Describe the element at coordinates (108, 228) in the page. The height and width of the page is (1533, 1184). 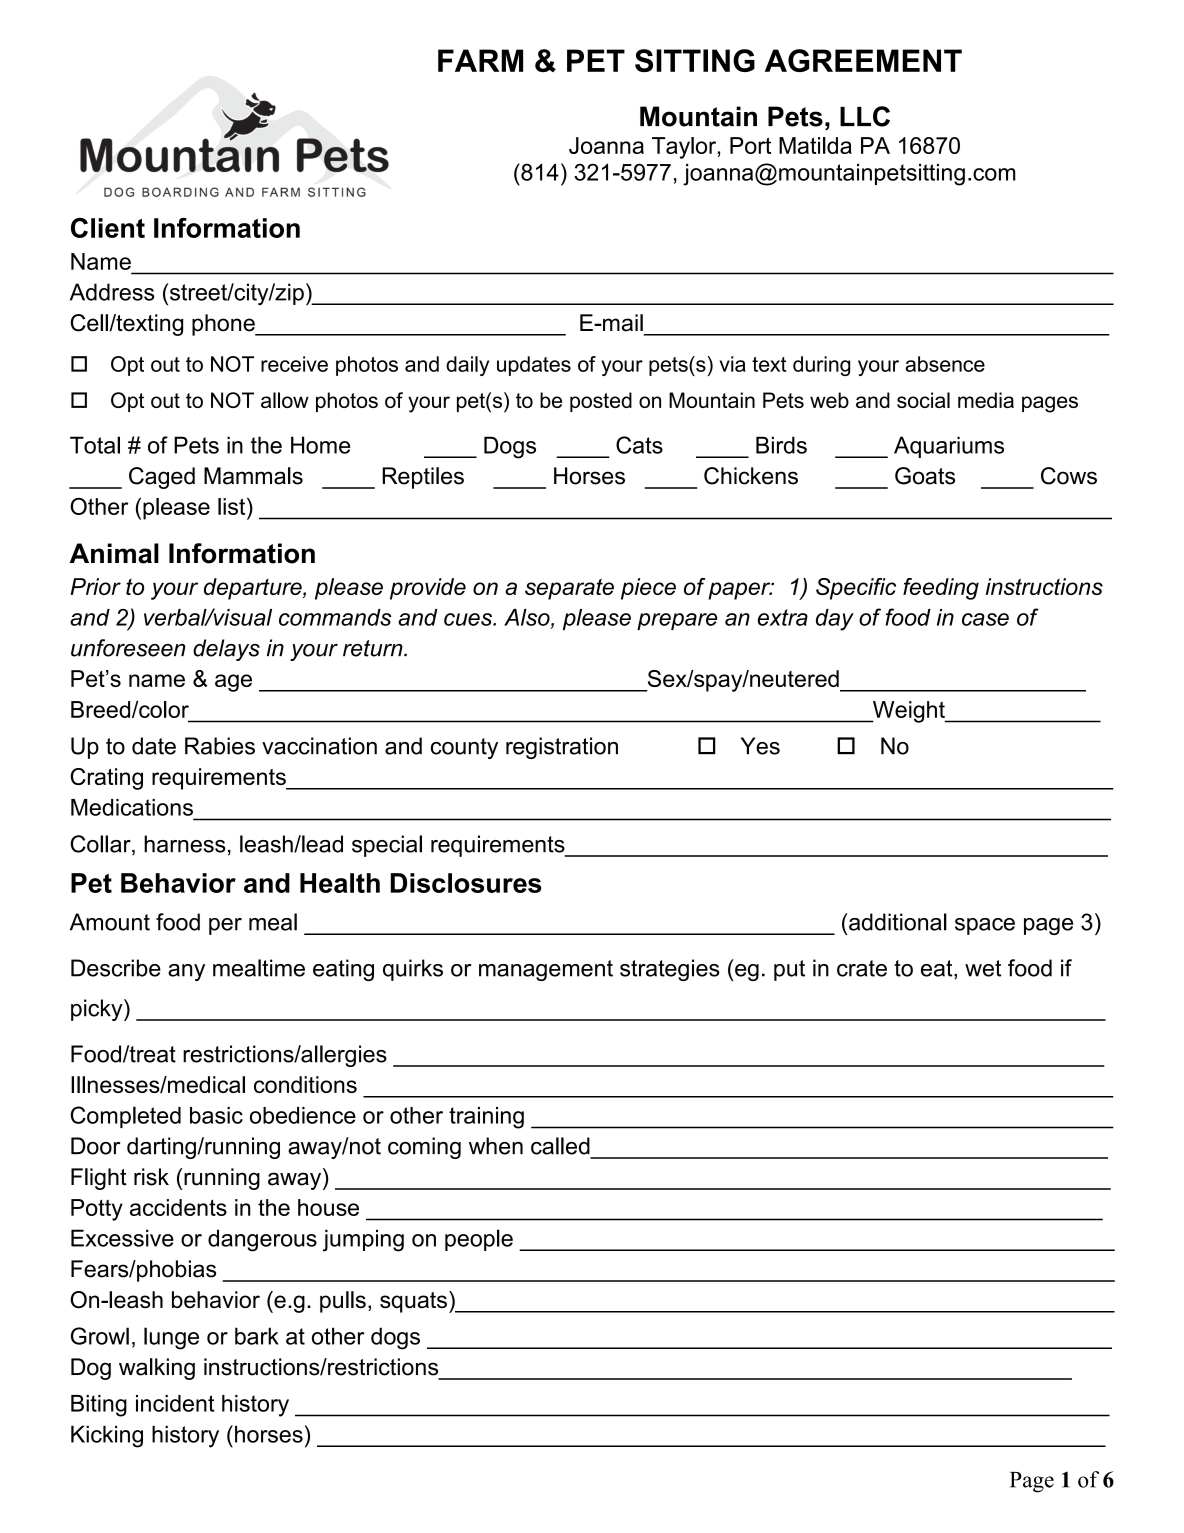
I see `Client` at that location.
